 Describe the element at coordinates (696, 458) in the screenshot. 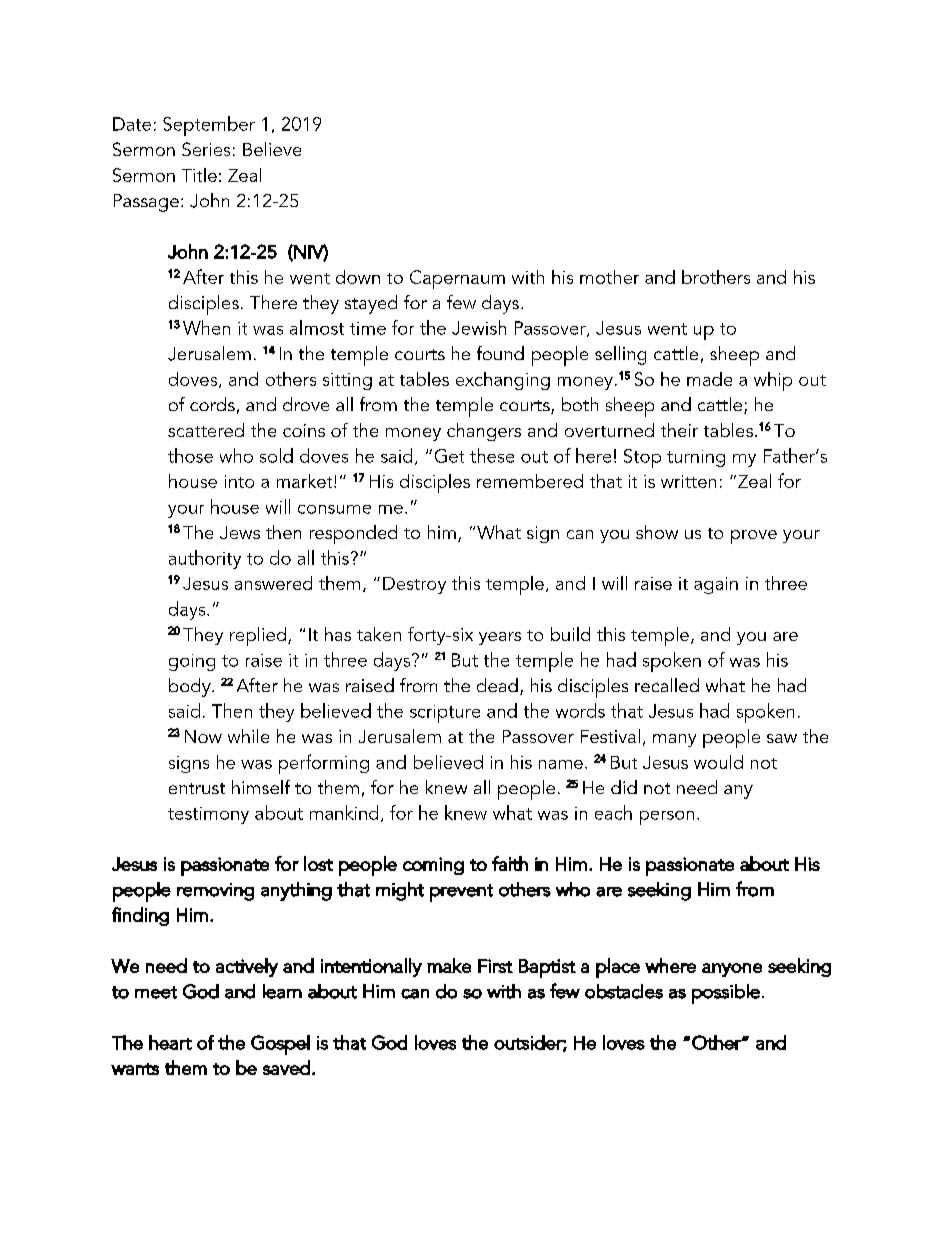

I see `turning` at that location.
